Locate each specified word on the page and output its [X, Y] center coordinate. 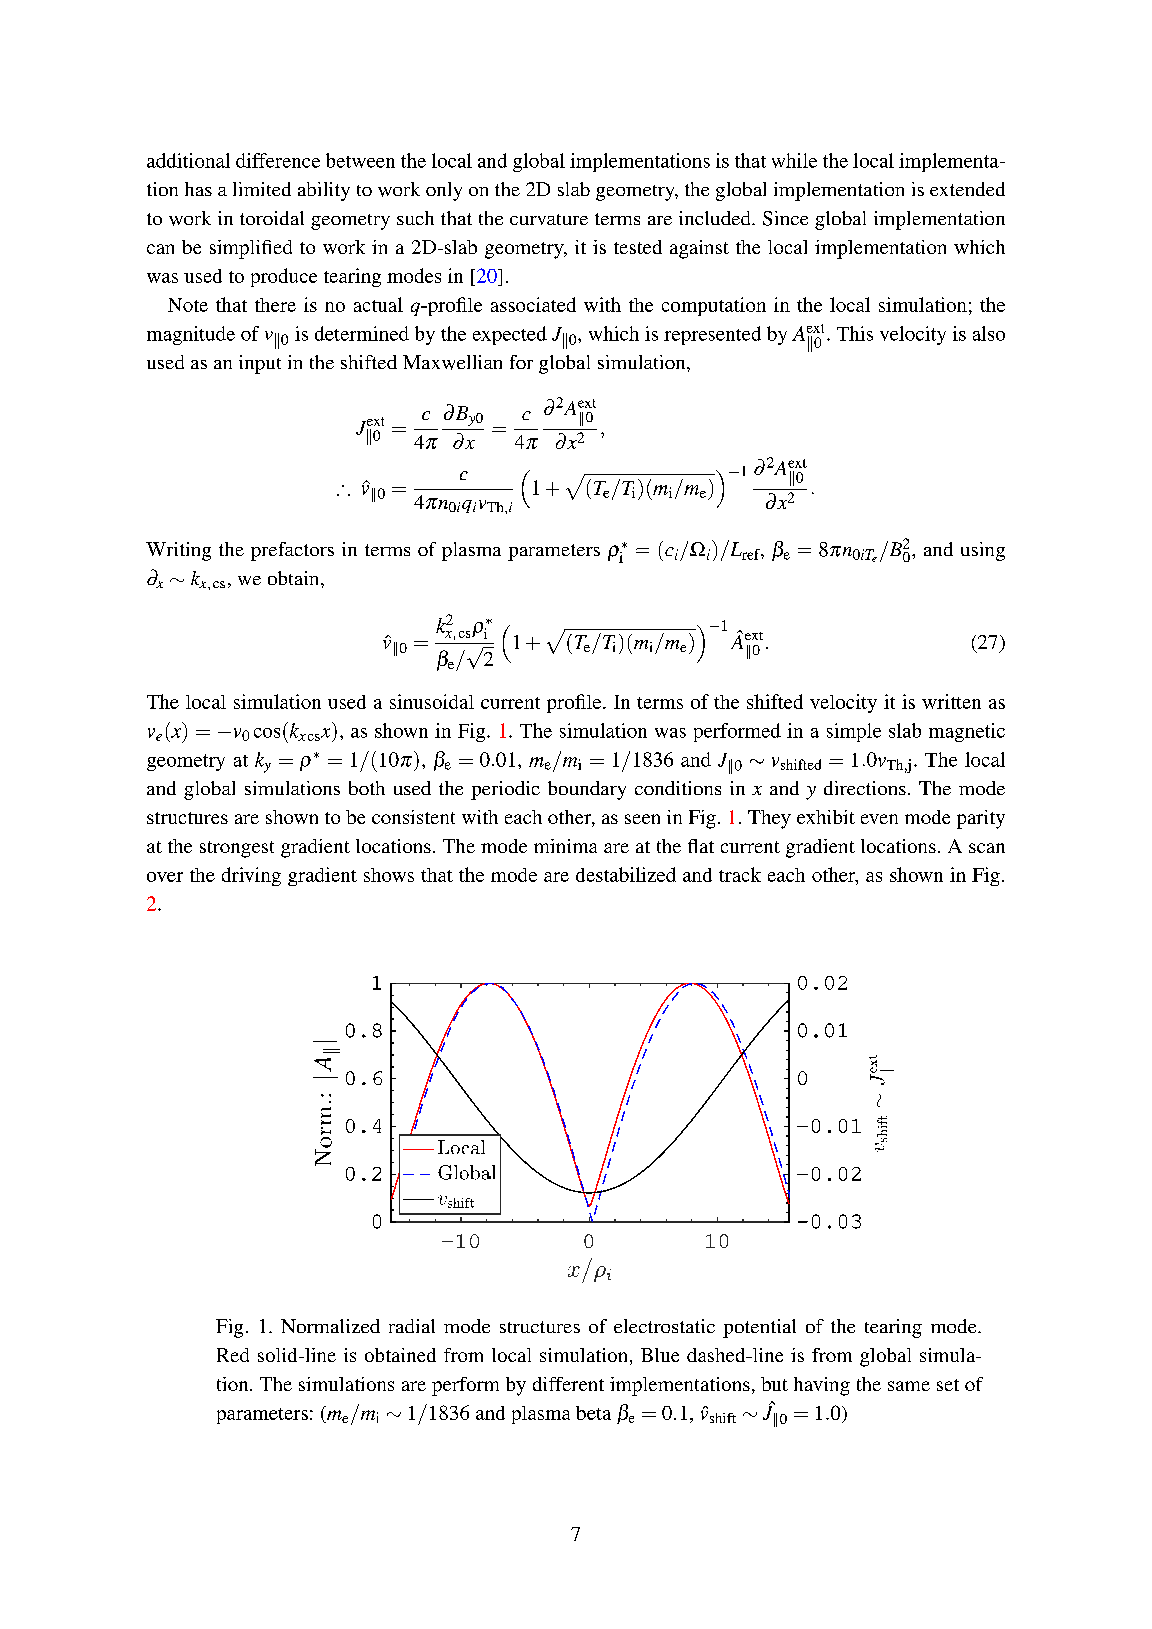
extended [967, 189]
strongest [237, 849]
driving [251, 876]
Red [233, 1355]
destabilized [626, 874]
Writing [178, 551]
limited [262, 189]
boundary [587, 790]
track [740, 874]
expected [510, 335]
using [983, 551]
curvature [549, 219]
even [879, 819]
